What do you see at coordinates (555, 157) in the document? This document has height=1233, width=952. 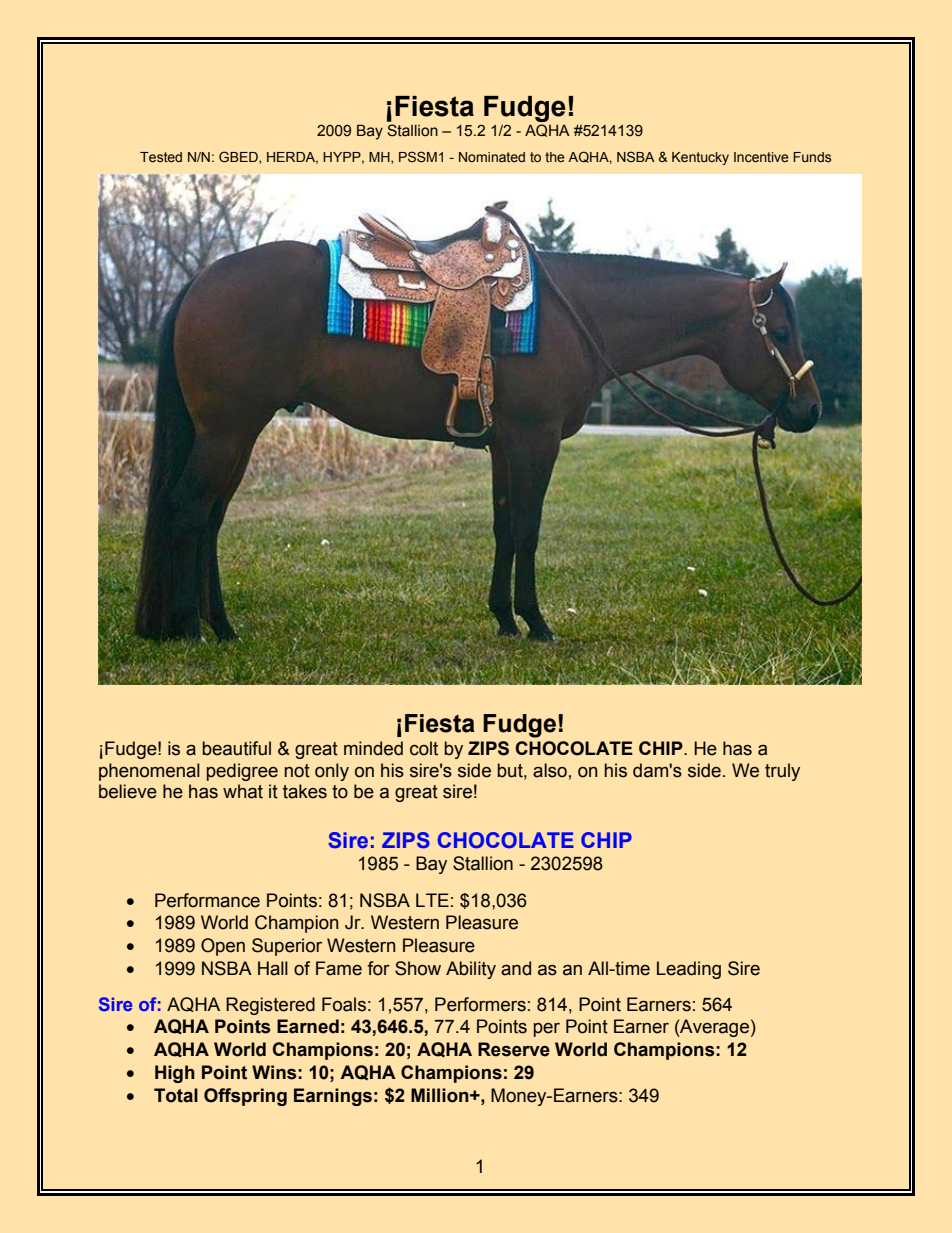 I see `the` at bounding box center [555, 157].
